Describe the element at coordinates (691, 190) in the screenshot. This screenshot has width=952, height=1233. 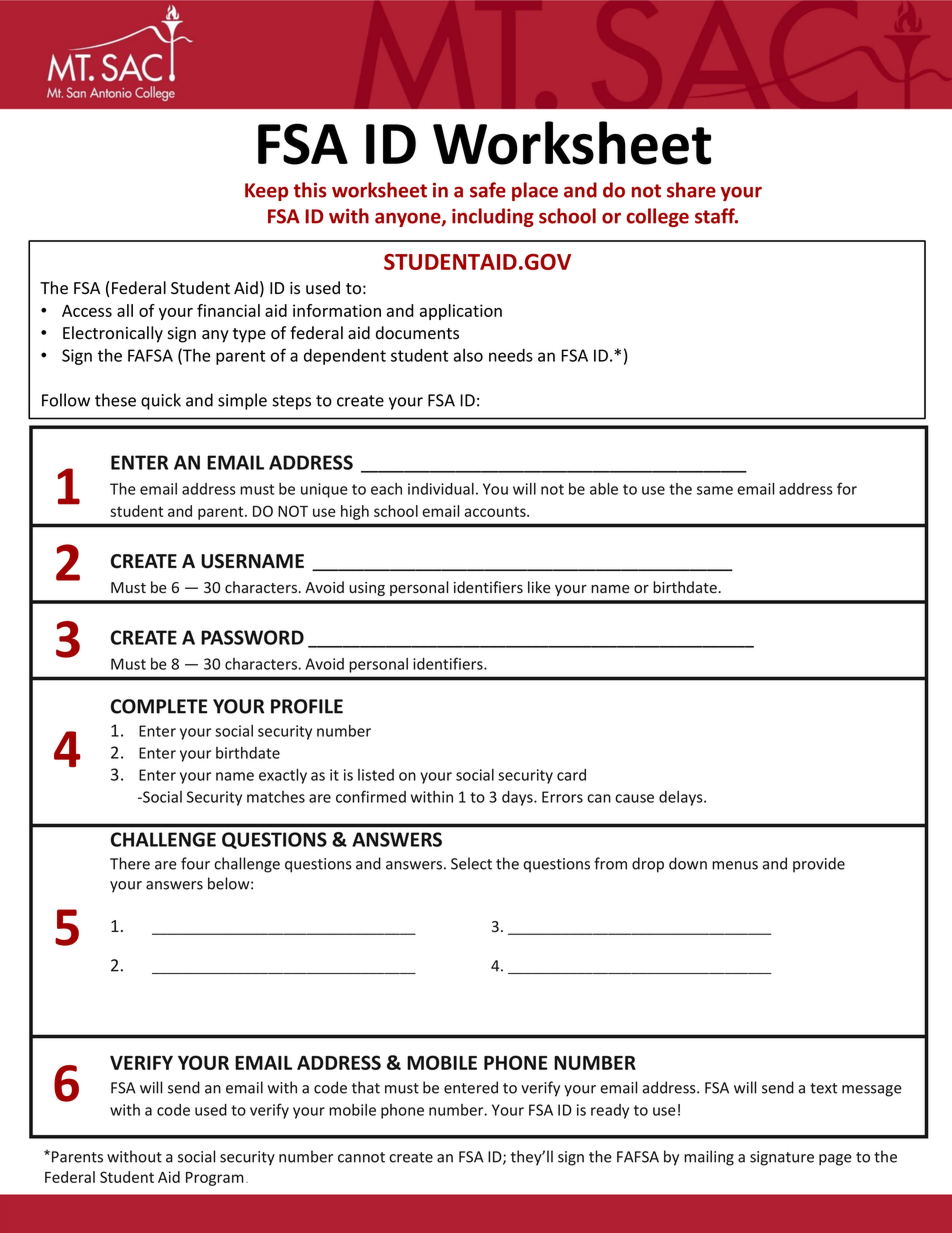
I see `share` at that location.
